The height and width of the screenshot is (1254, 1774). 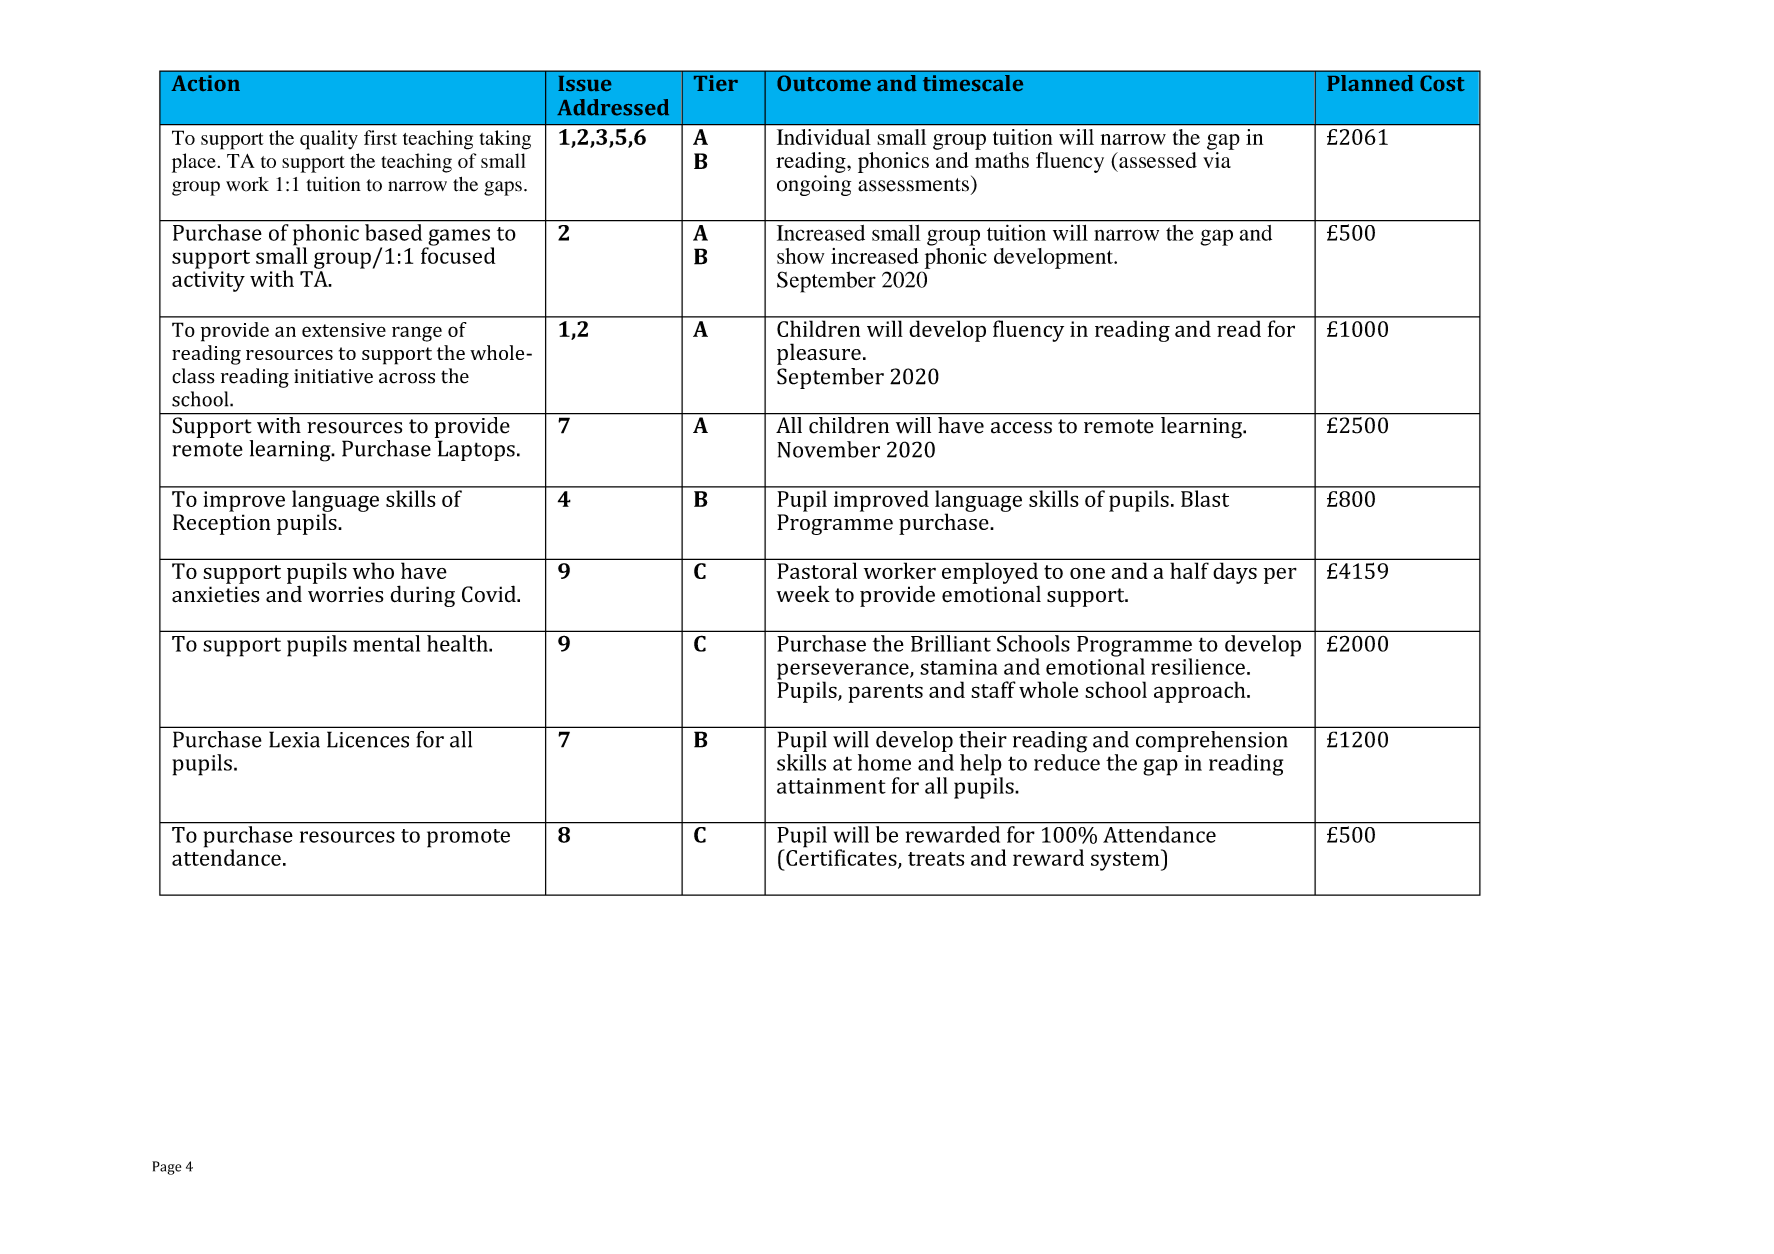 What do you see at coordinates (1198, 666) in the screenshot?
I see `resilience` at bounding box center [1198, 666].
